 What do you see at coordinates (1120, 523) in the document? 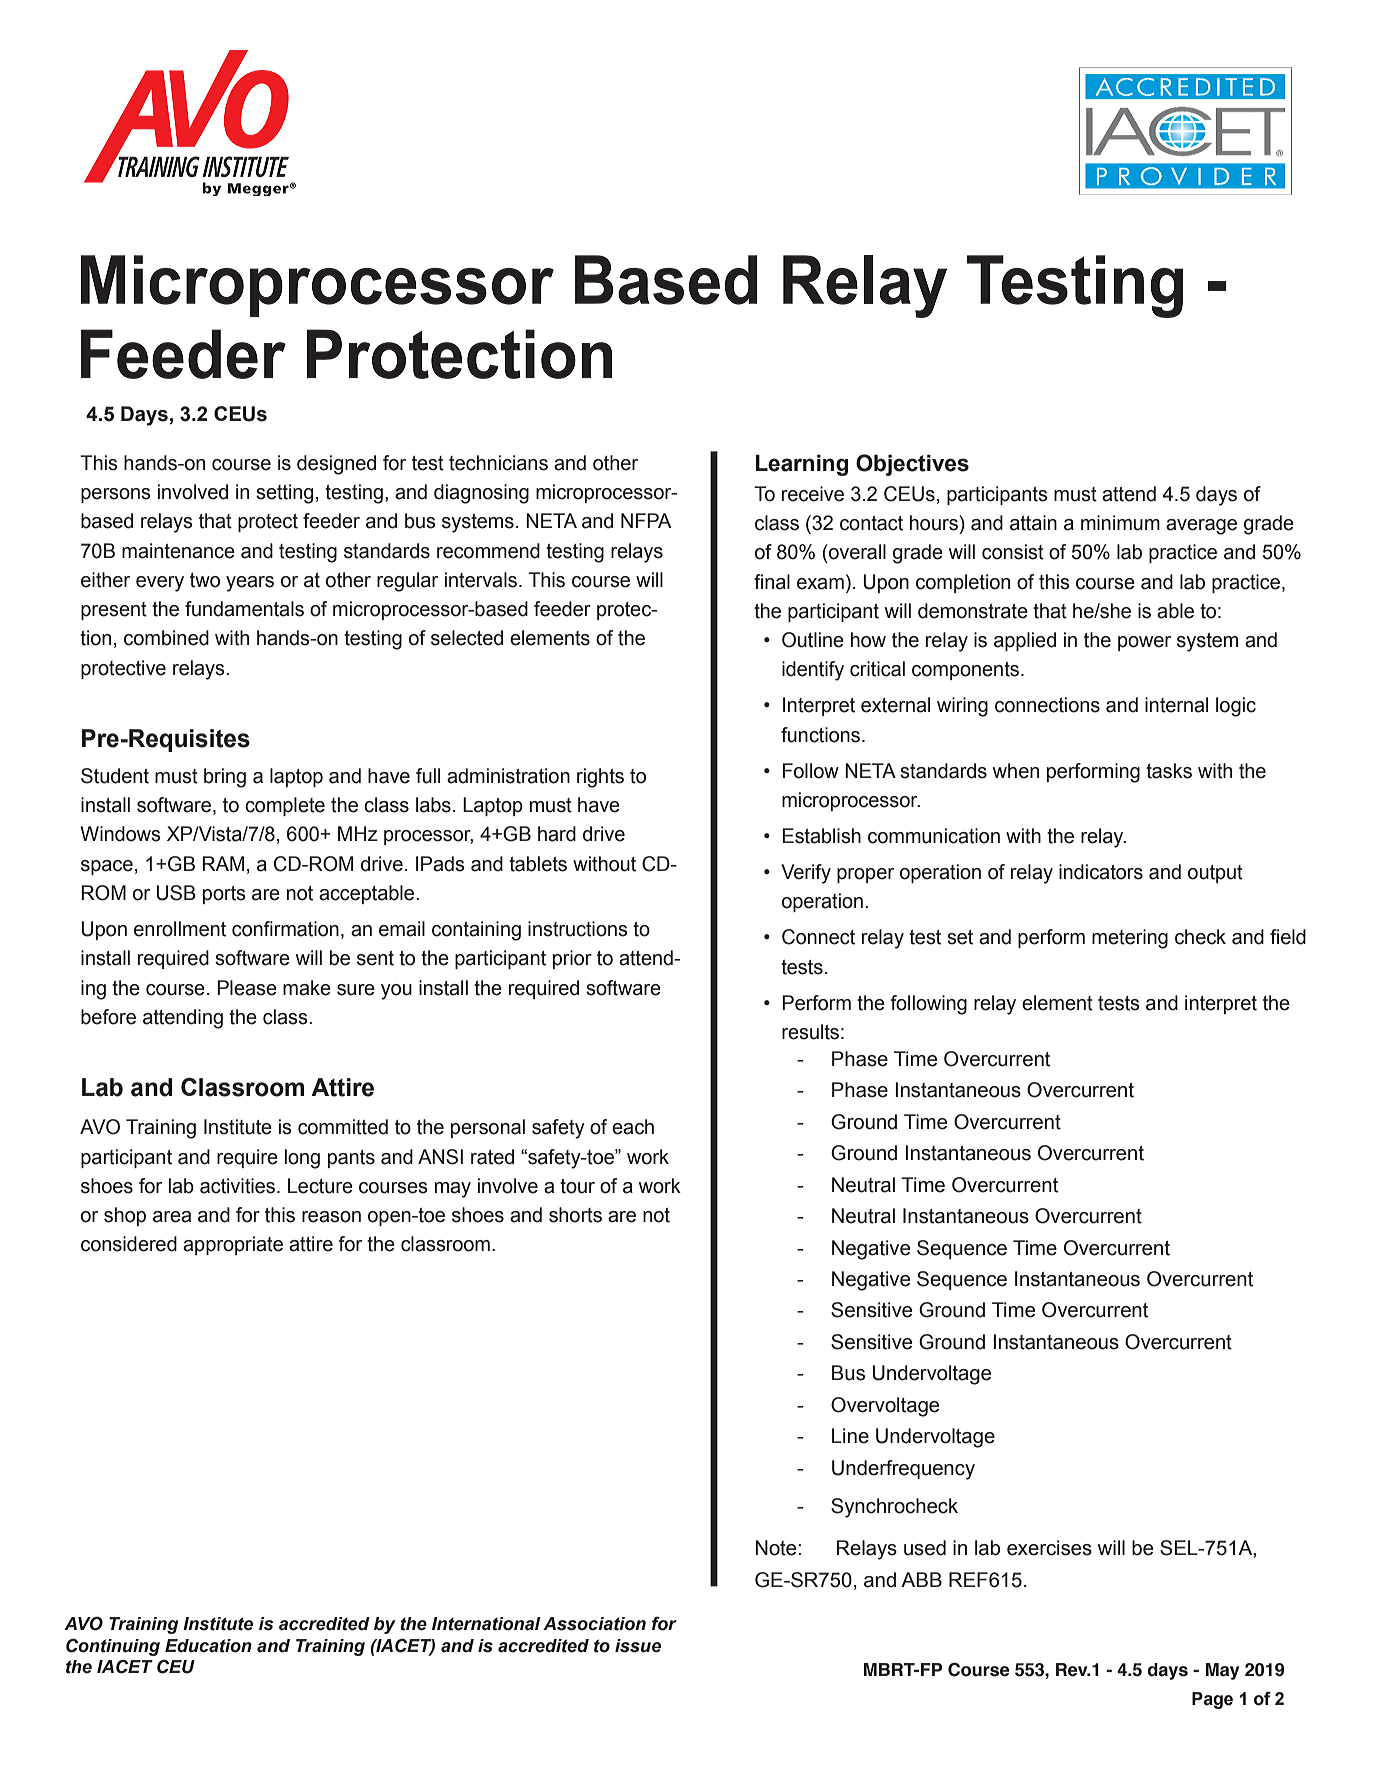
I see `minimum` at bounding box center [1120, 523].
